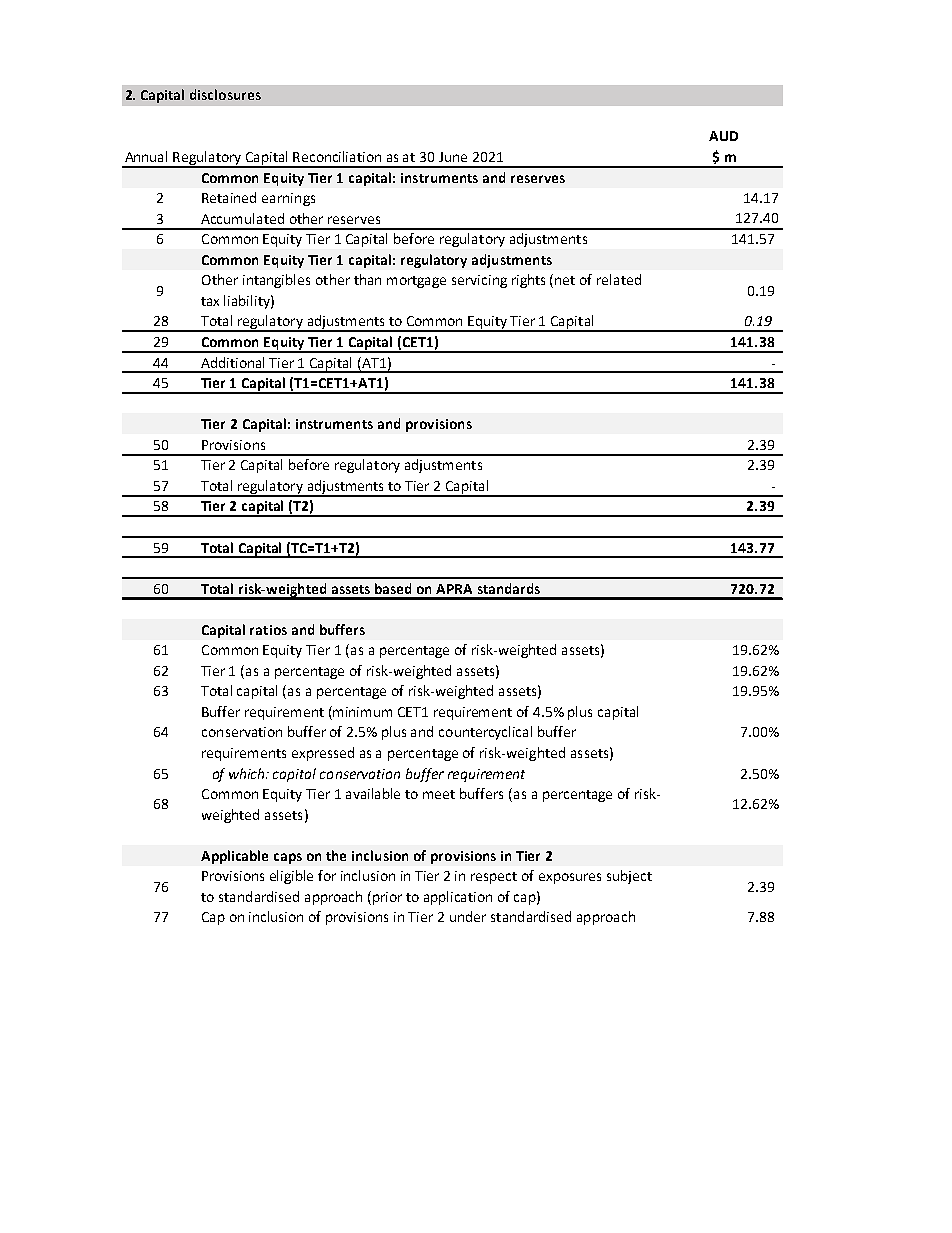  What do you see at coordinates (225, 94) in the screenshot?
I see `disclosures` at bounding box center [225, 94].
